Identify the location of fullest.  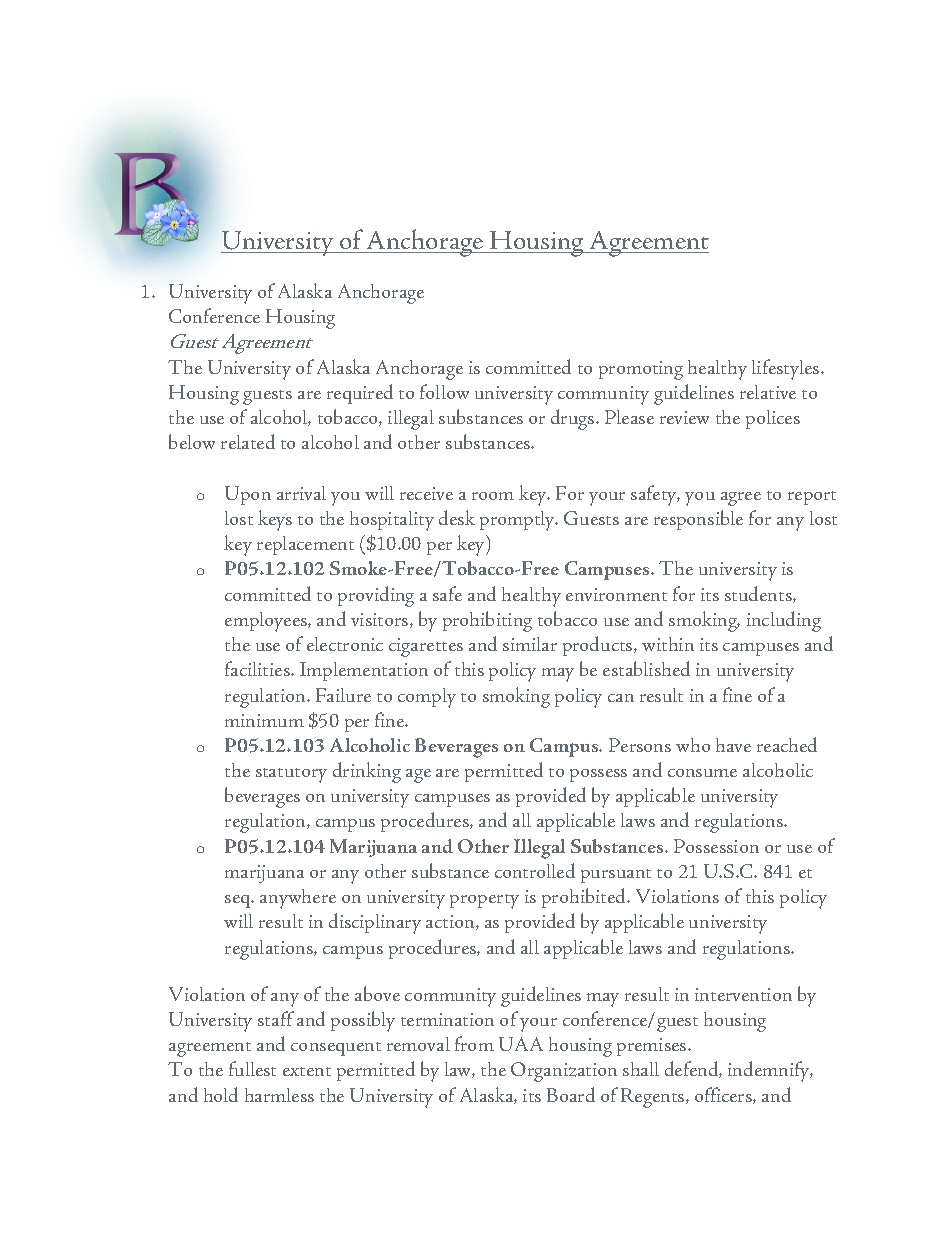
(252, 1068).
